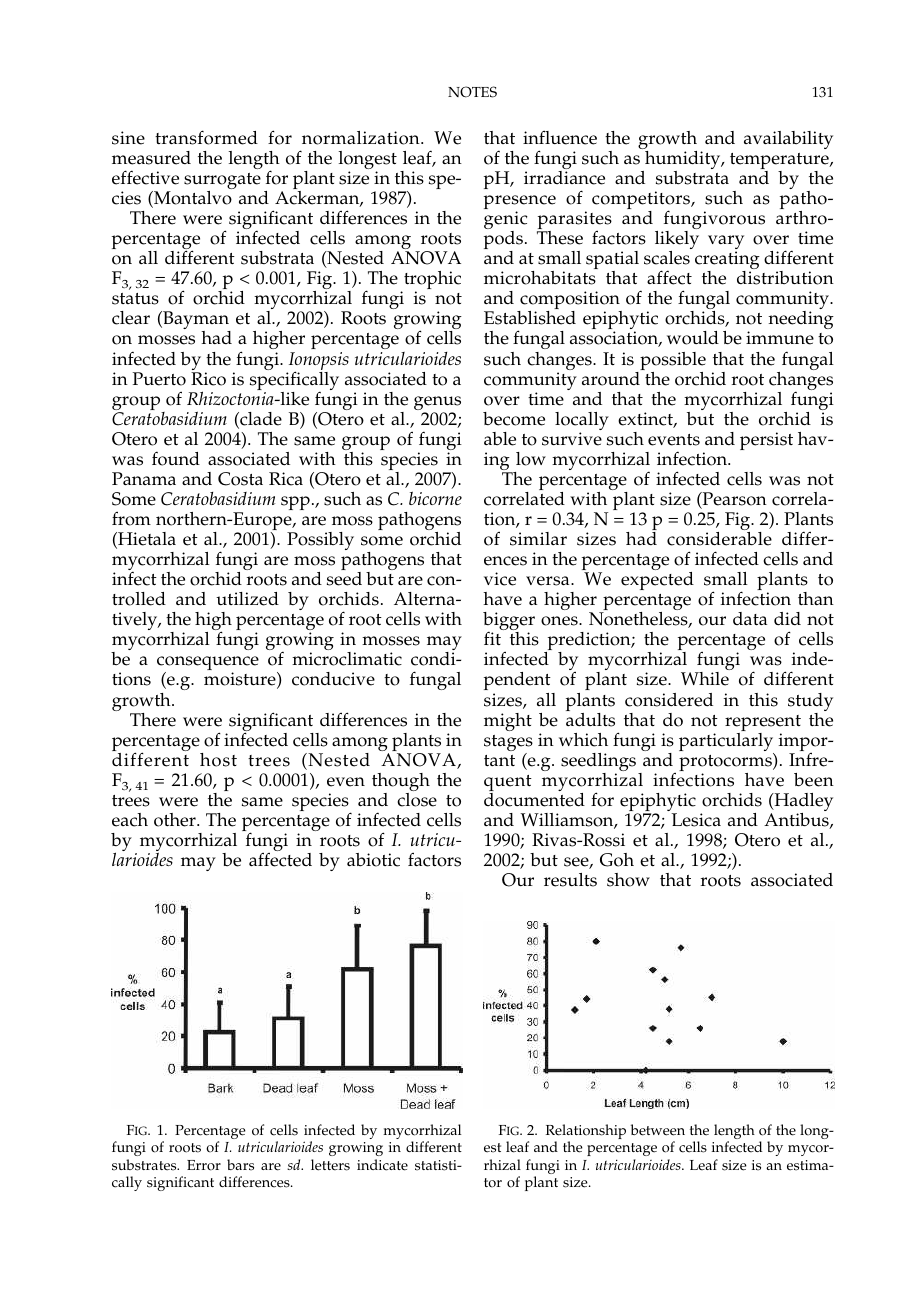 This screenshot has width=921, height=1316. What do you see at coordinates (472, 92) in the screenshot?
I see `NOTES` at bounding box center [472, 92].
